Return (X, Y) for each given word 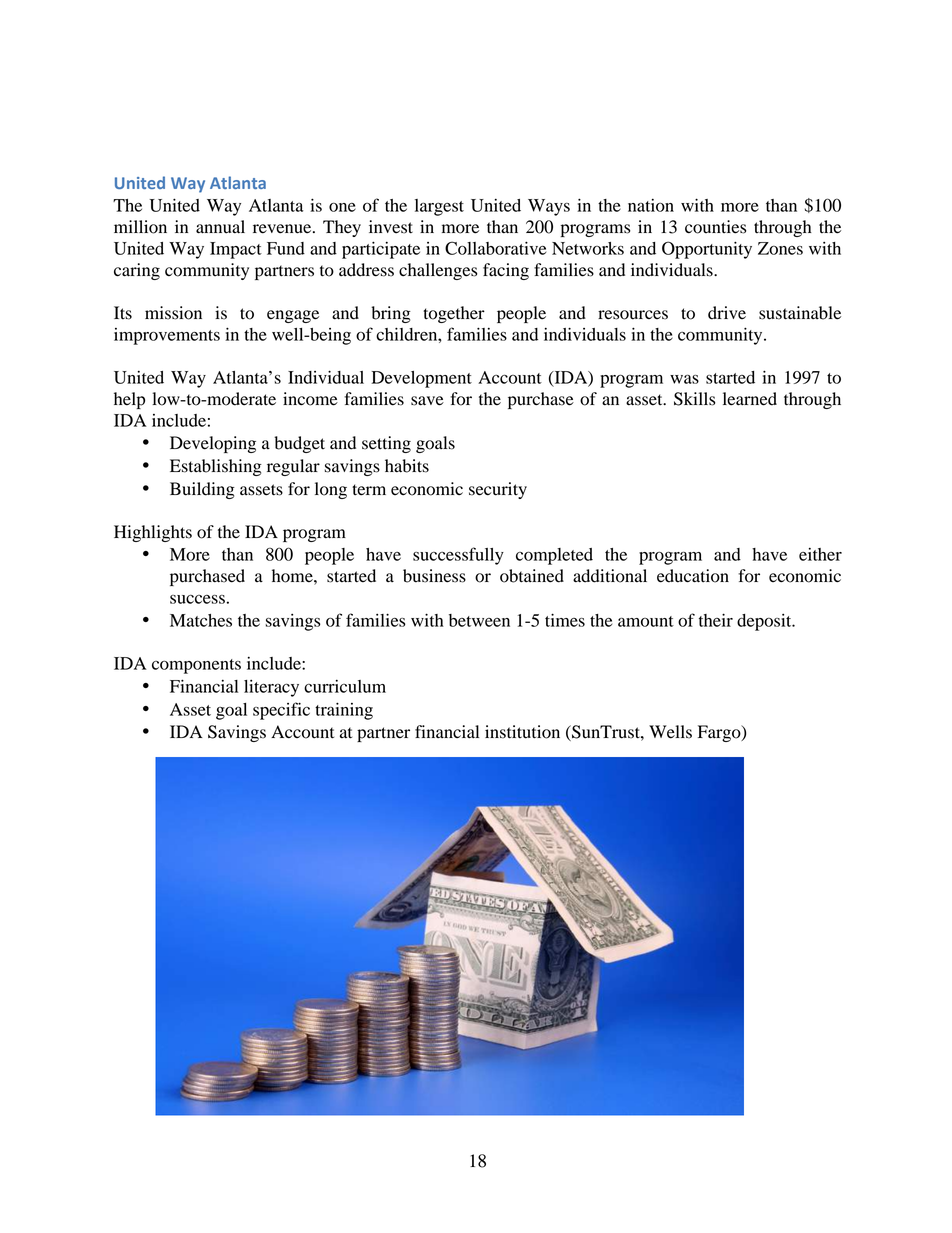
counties (715, 227)
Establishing (216, 467)
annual (220, 227)
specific (281, 711)
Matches (201, 620)
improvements (167, 336)
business (434, 576)
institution (522, 732)
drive (727, 313)
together (454, 314)
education (693, 576)
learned (750, 399)
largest (439, 207)
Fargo (720, 733)
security (498, 490)
